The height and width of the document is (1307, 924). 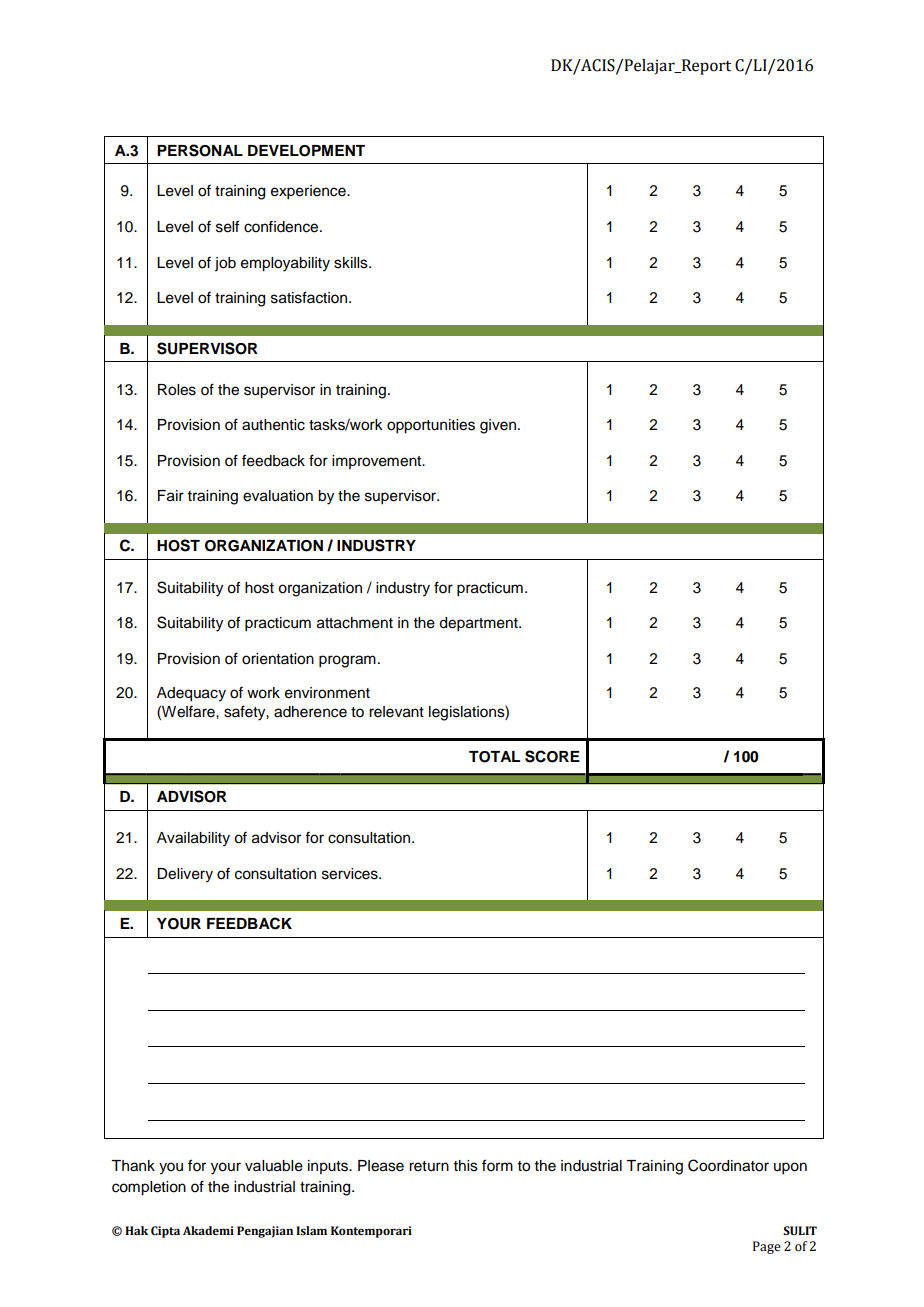 I want to click on relevant, so click(x=396, y=712).
